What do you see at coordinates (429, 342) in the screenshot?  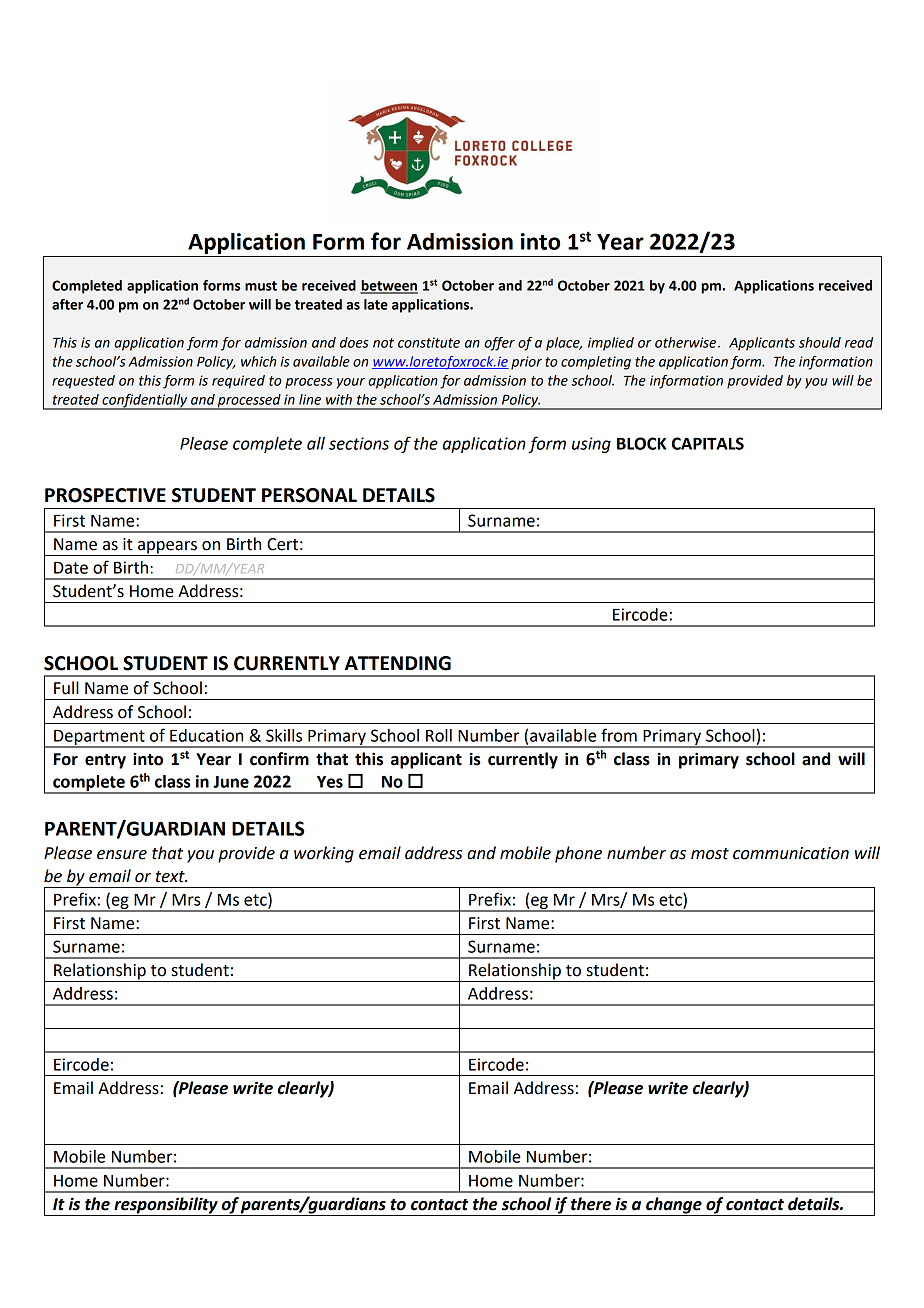 I see `constitute` at bounding box center [429, 342].
